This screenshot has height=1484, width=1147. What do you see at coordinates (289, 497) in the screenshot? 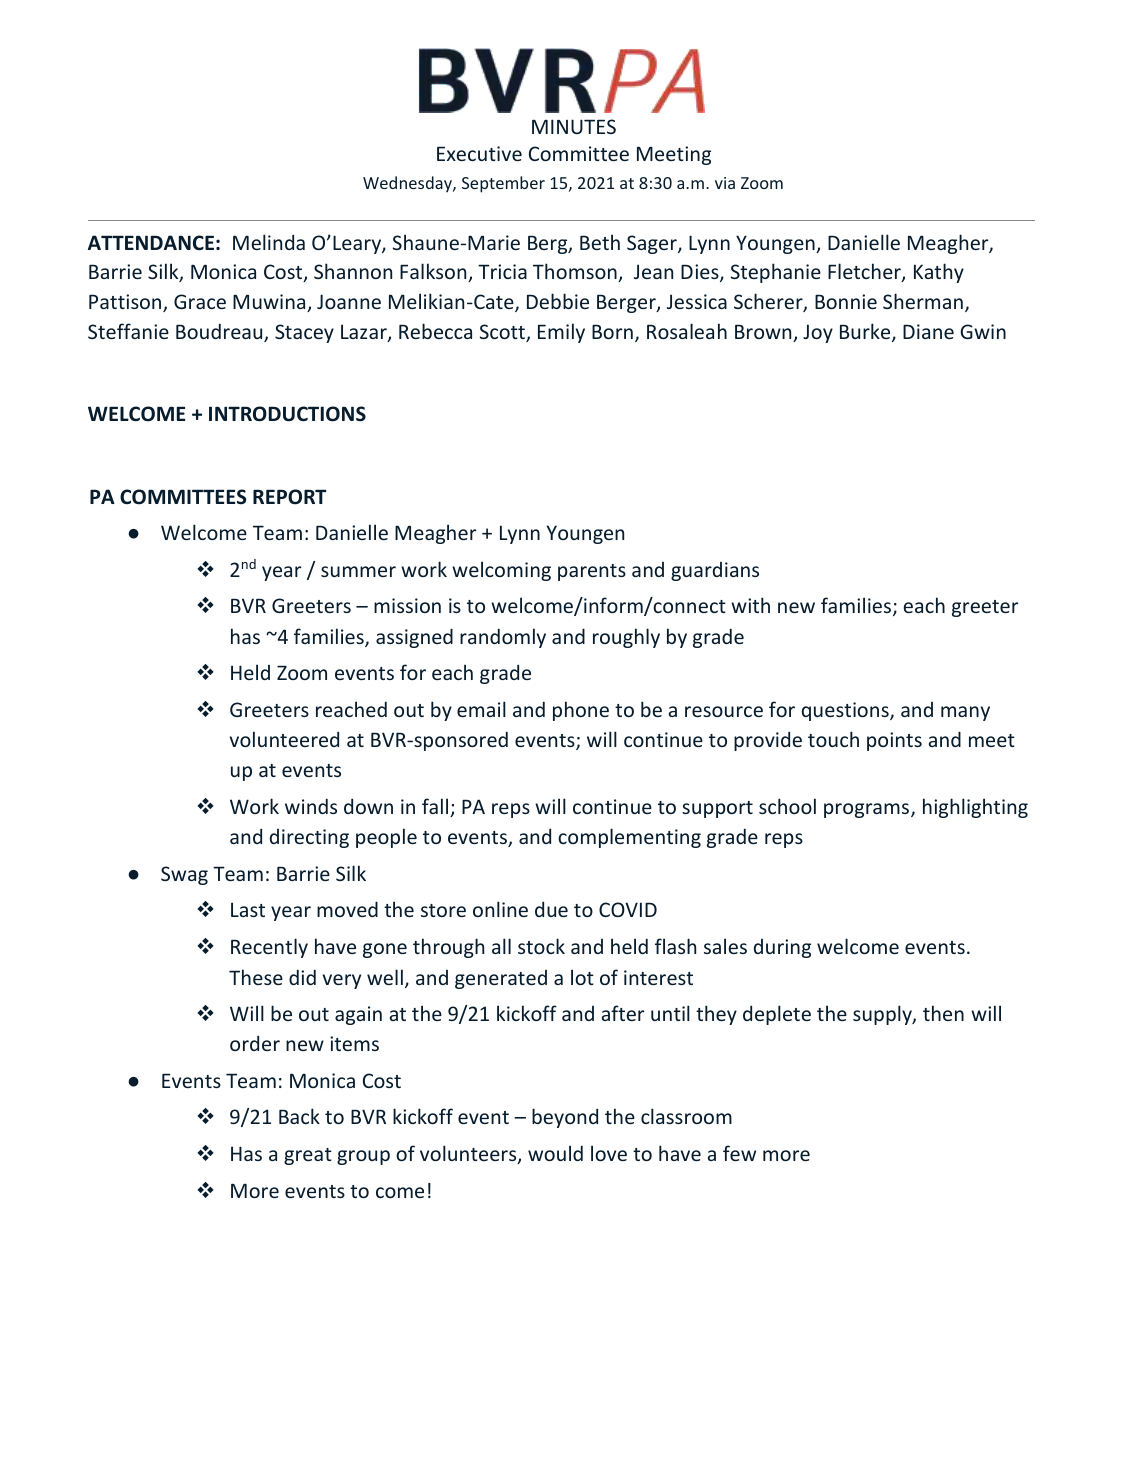
I see `REPORT` at bounding box center [289, 497].
